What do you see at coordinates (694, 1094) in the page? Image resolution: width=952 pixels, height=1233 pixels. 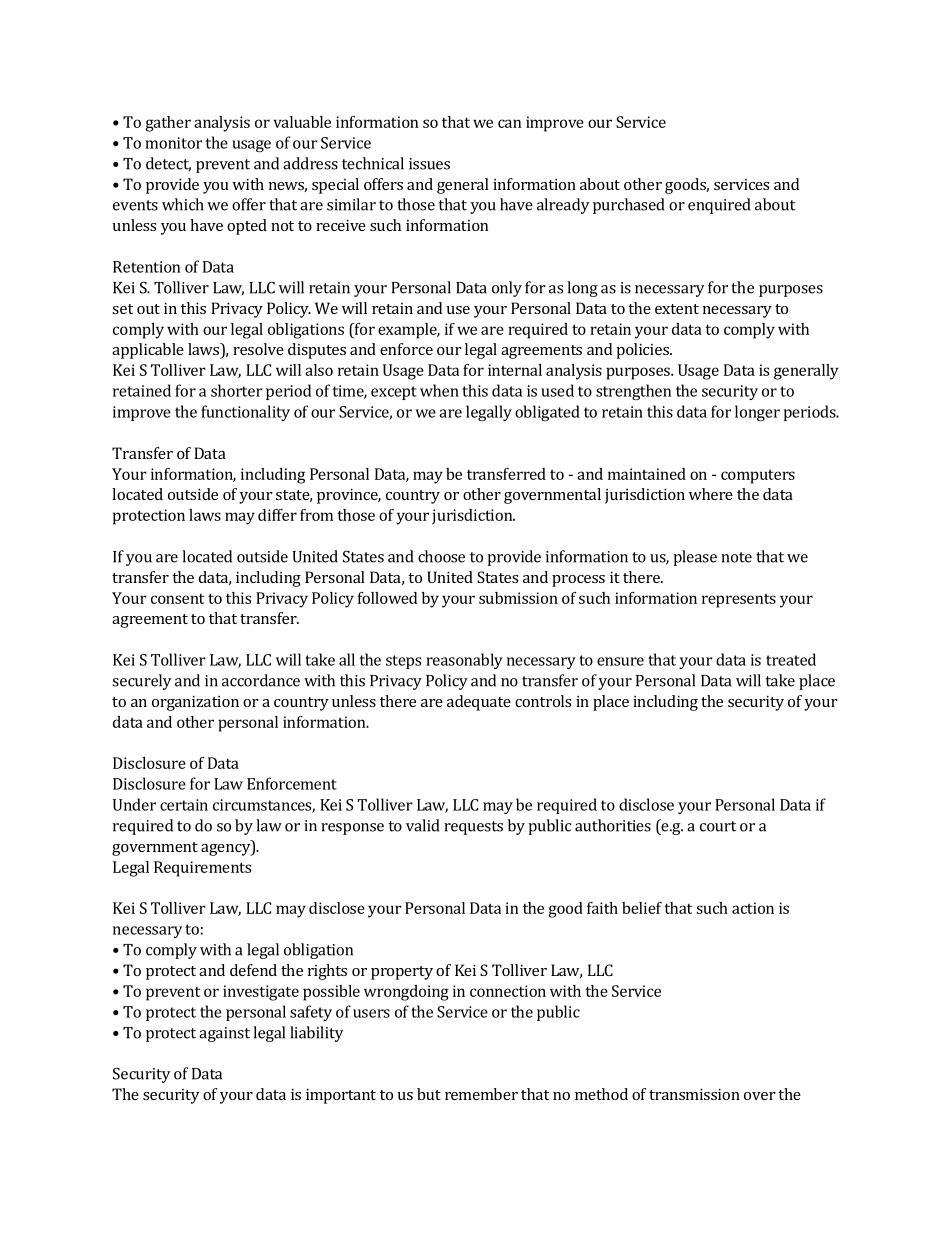 I see `transmission` at bounding box center [694, 1094].
